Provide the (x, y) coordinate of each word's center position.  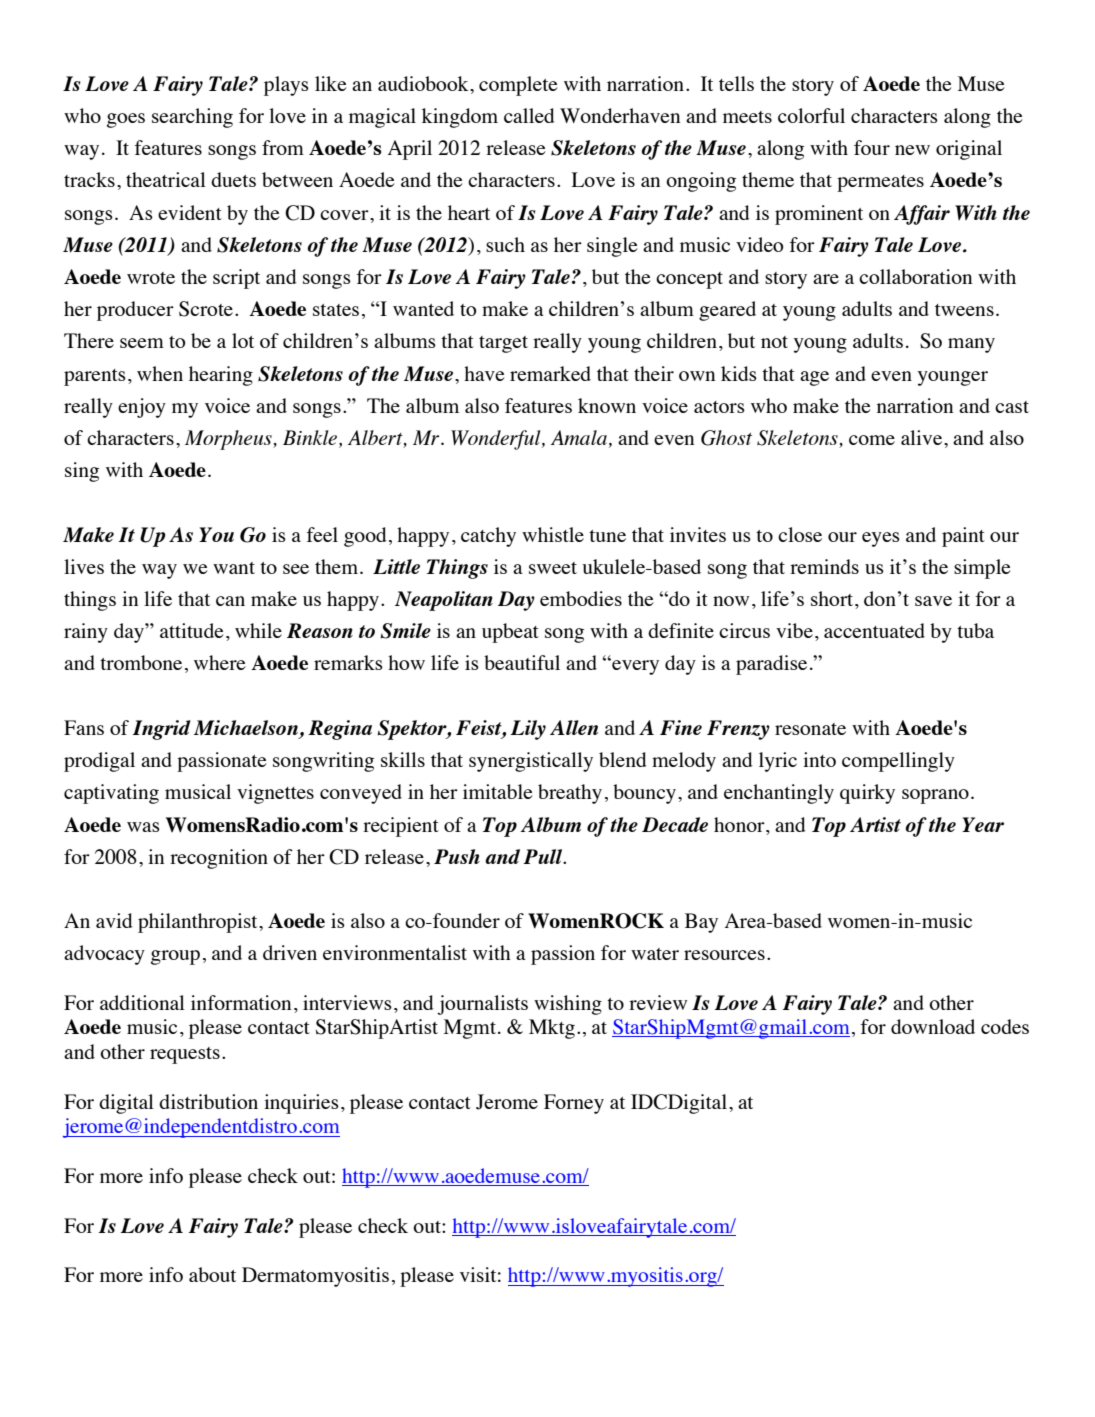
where (220, 662)
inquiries (301, 1104)
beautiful (522, 662)
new (912, 150)
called (529, 115)
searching (192, 118)
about (212, 1274)
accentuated (874, 630)
